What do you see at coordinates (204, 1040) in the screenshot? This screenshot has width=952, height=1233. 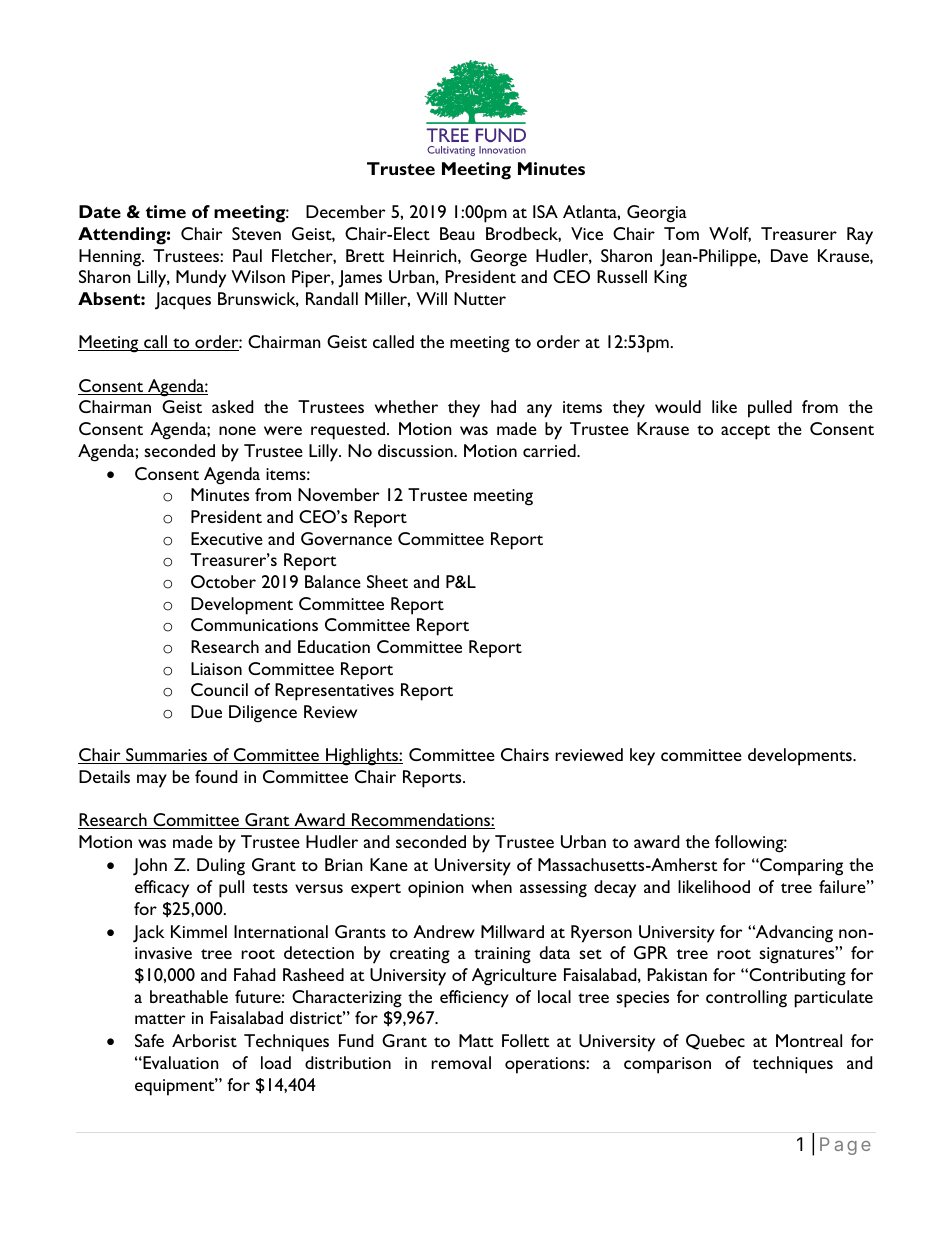 I see `Arborist` at bounding box center [204, 1040].
